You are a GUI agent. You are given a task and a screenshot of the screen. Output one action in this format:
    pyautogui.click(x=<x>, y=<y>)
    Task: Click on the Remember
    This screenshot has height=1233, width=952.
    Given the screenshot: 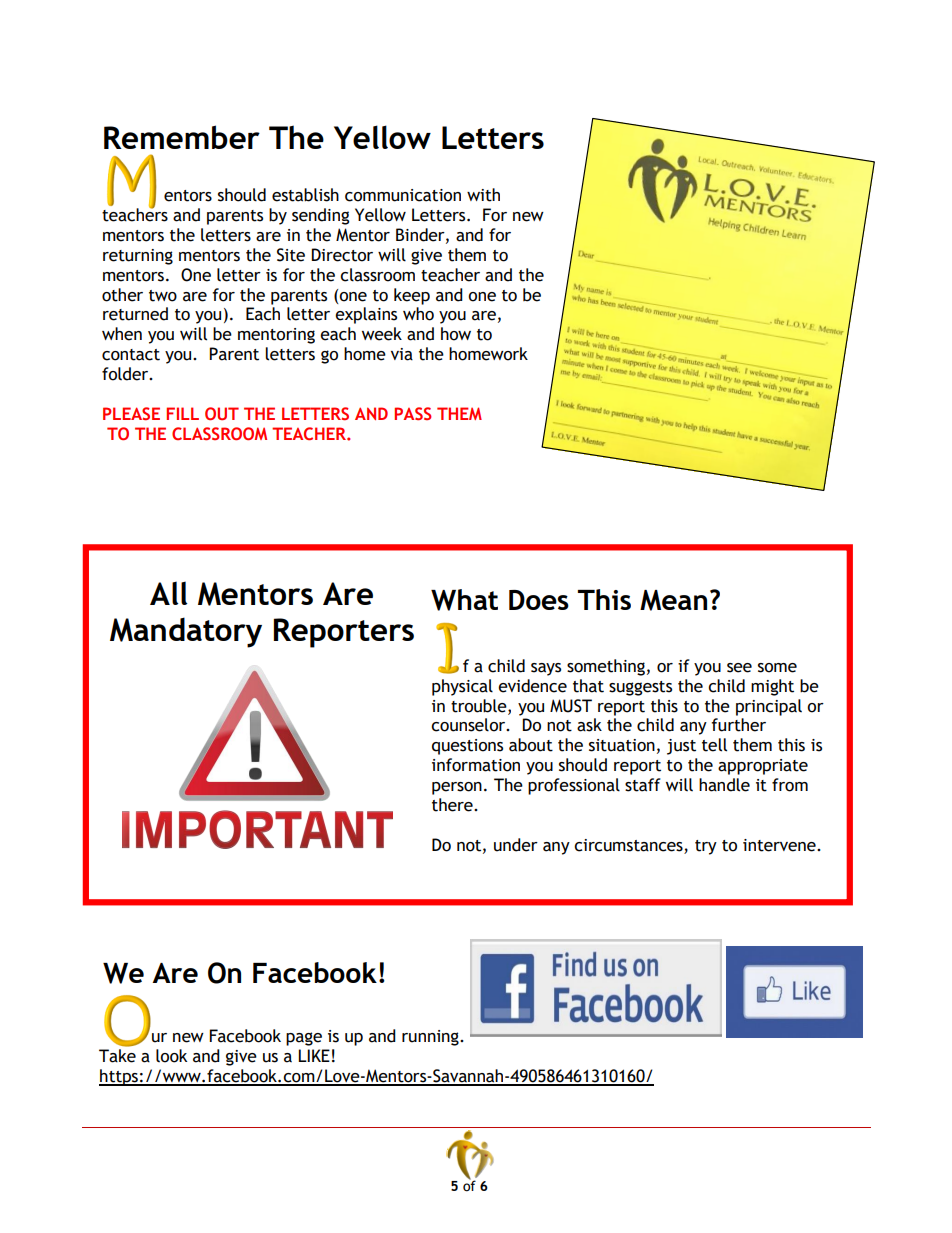 What is the action you would take?
    pyautogui.click(x=182, y=137)
